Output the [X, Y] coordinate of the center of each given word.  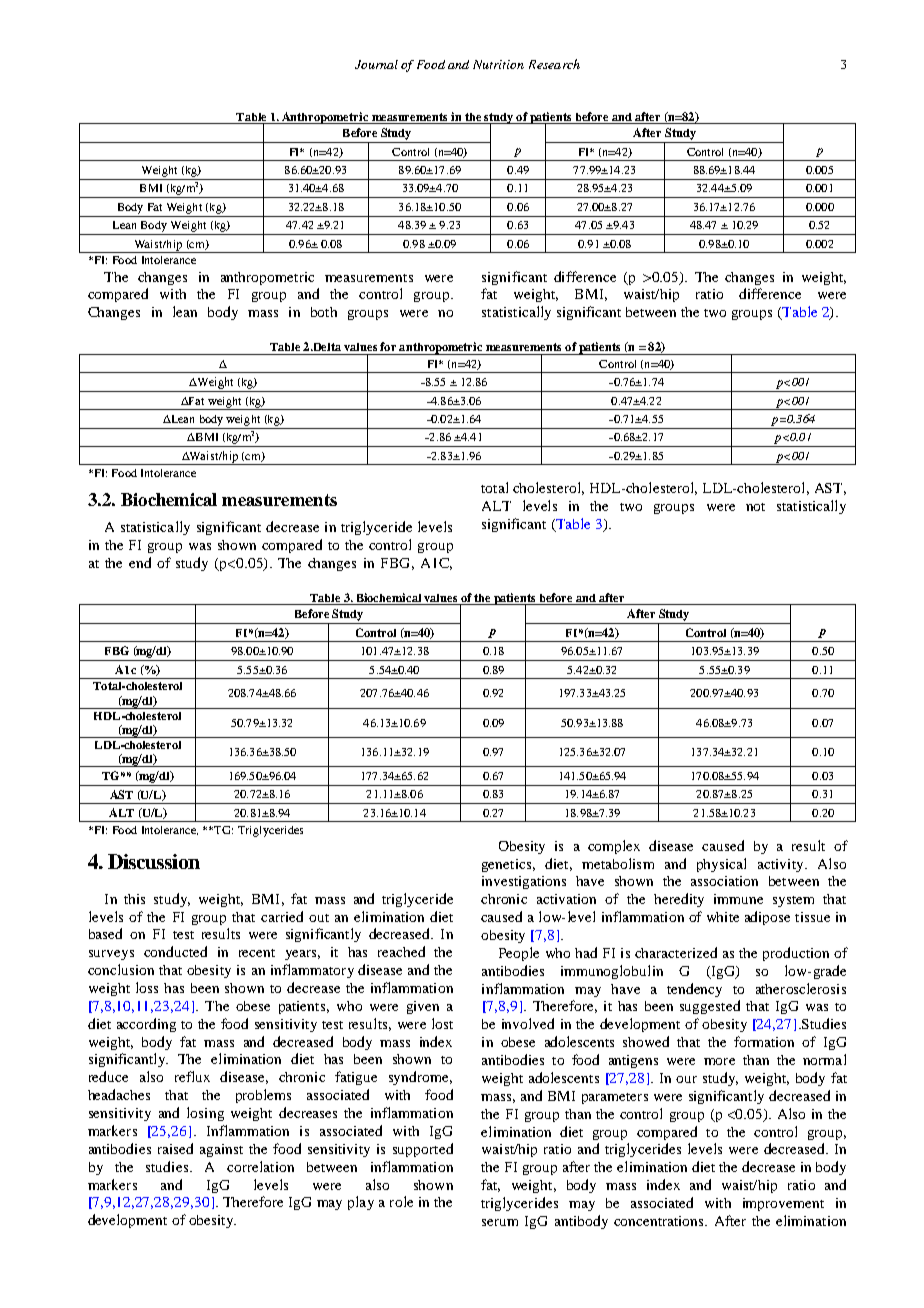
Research [554, 64]
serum [500, 1222]
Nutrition [498, 64]
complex [614, 847]
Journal [376, 64]
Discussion [154, 861]
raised [175, 1148]
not [755, 507]
